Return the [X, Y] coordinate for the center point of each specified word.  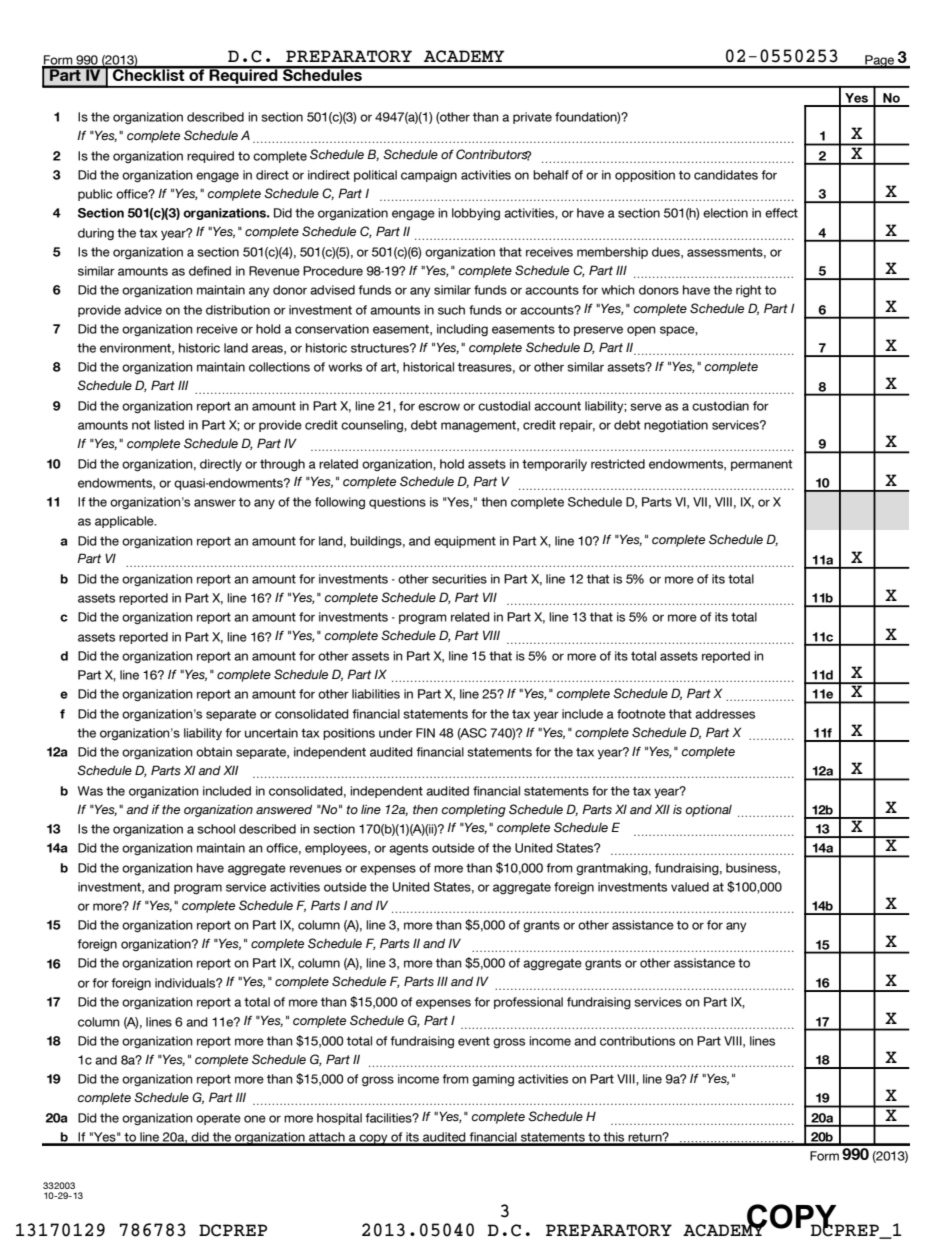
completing [474, 811]
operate [218, 1119]
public [95, 195]
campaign [429, 176]
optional [708, 810]
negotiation [676, 426]
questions [397, 503]
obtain [214, 752]
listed [169, 425]
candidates [726, 175]
